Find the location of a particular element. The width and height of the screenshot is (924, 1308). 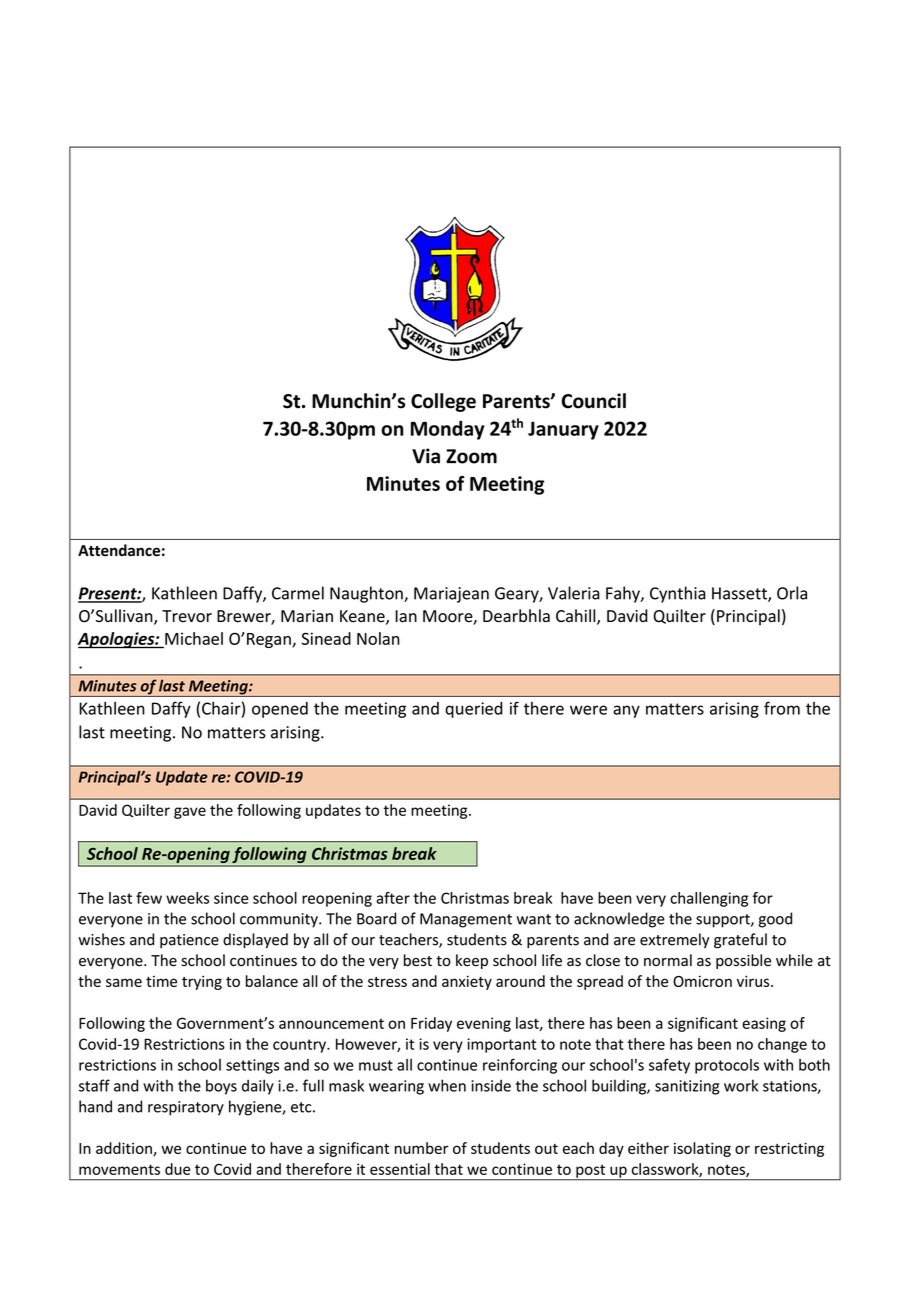

queried is located at coordinates (474, 710).
